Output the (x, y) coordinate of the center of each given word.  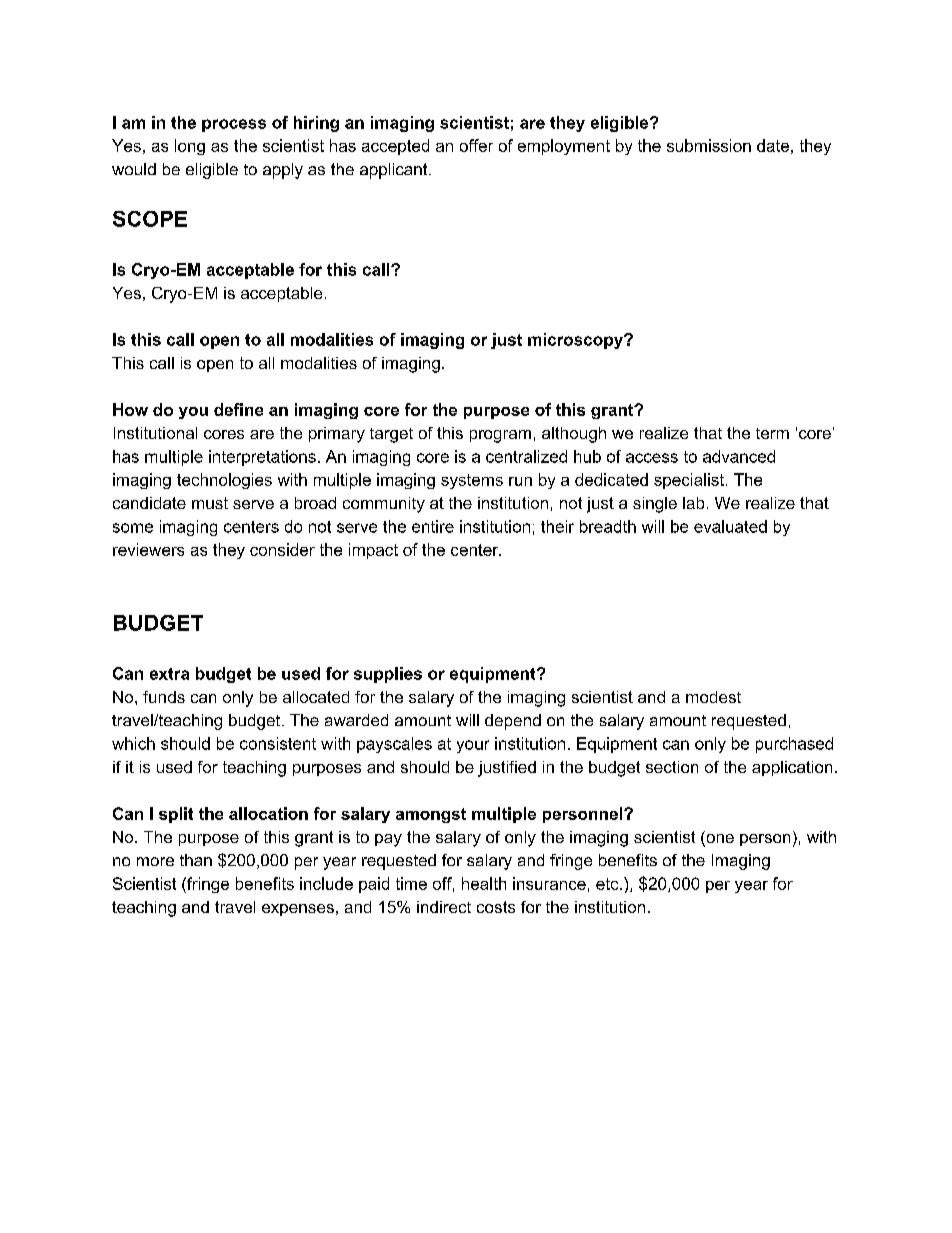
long (190, 147)
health (484, 883)
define (238, 409)
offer (476, 145)
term (772, 433)
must (210, 503)
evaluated (730, 526)
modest (713, 697)
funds (164, 697)
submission (709, 145)
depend (513, 722)
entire (433, 526)
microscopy (576, 341)
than (196, 860)
